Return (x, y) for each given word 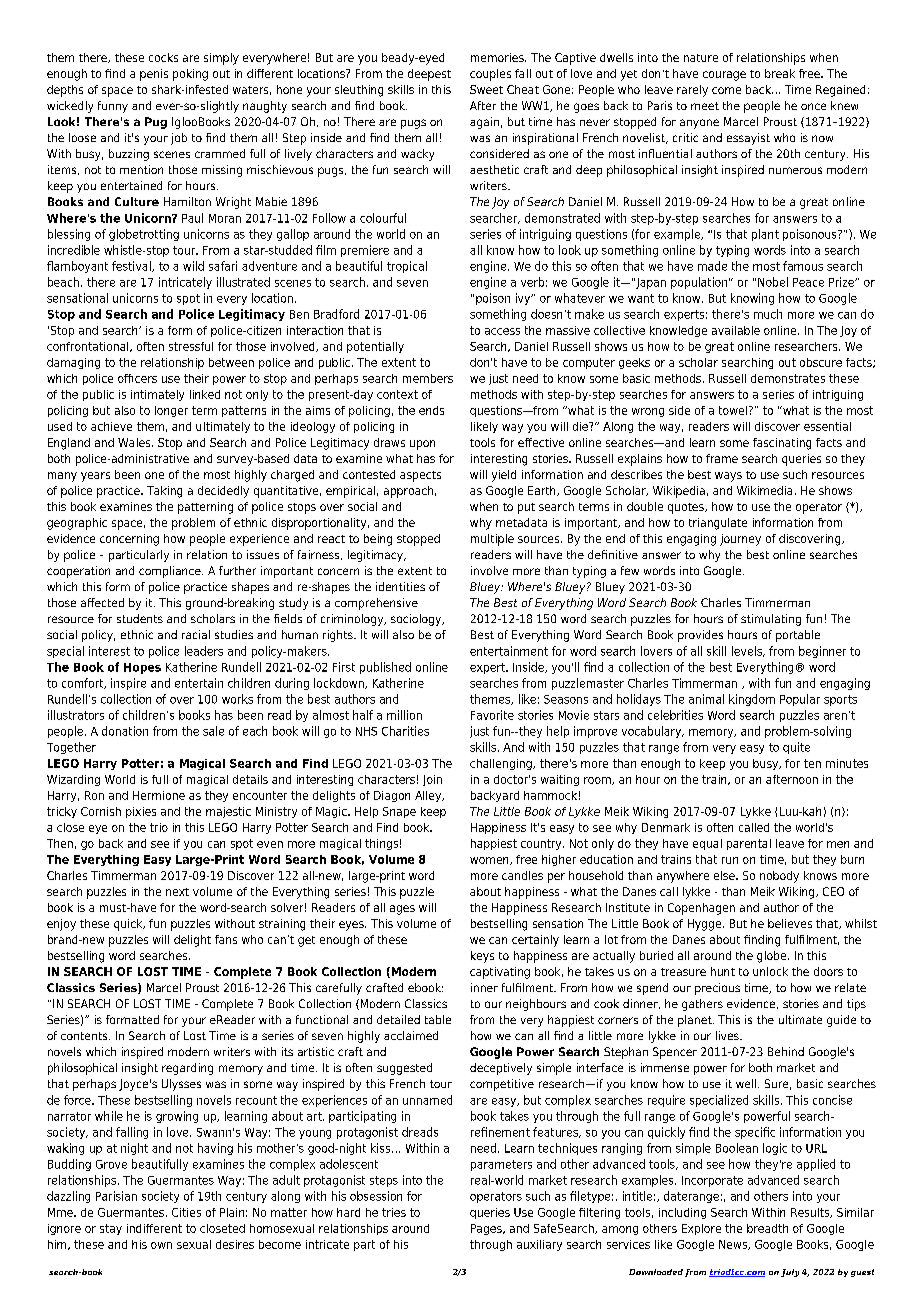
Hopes (142, 668)
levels (748, 651)
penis (154, 75)
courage (724, 76)
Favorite (492, 715)
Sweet (486, 89)
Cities (186, 1212)
